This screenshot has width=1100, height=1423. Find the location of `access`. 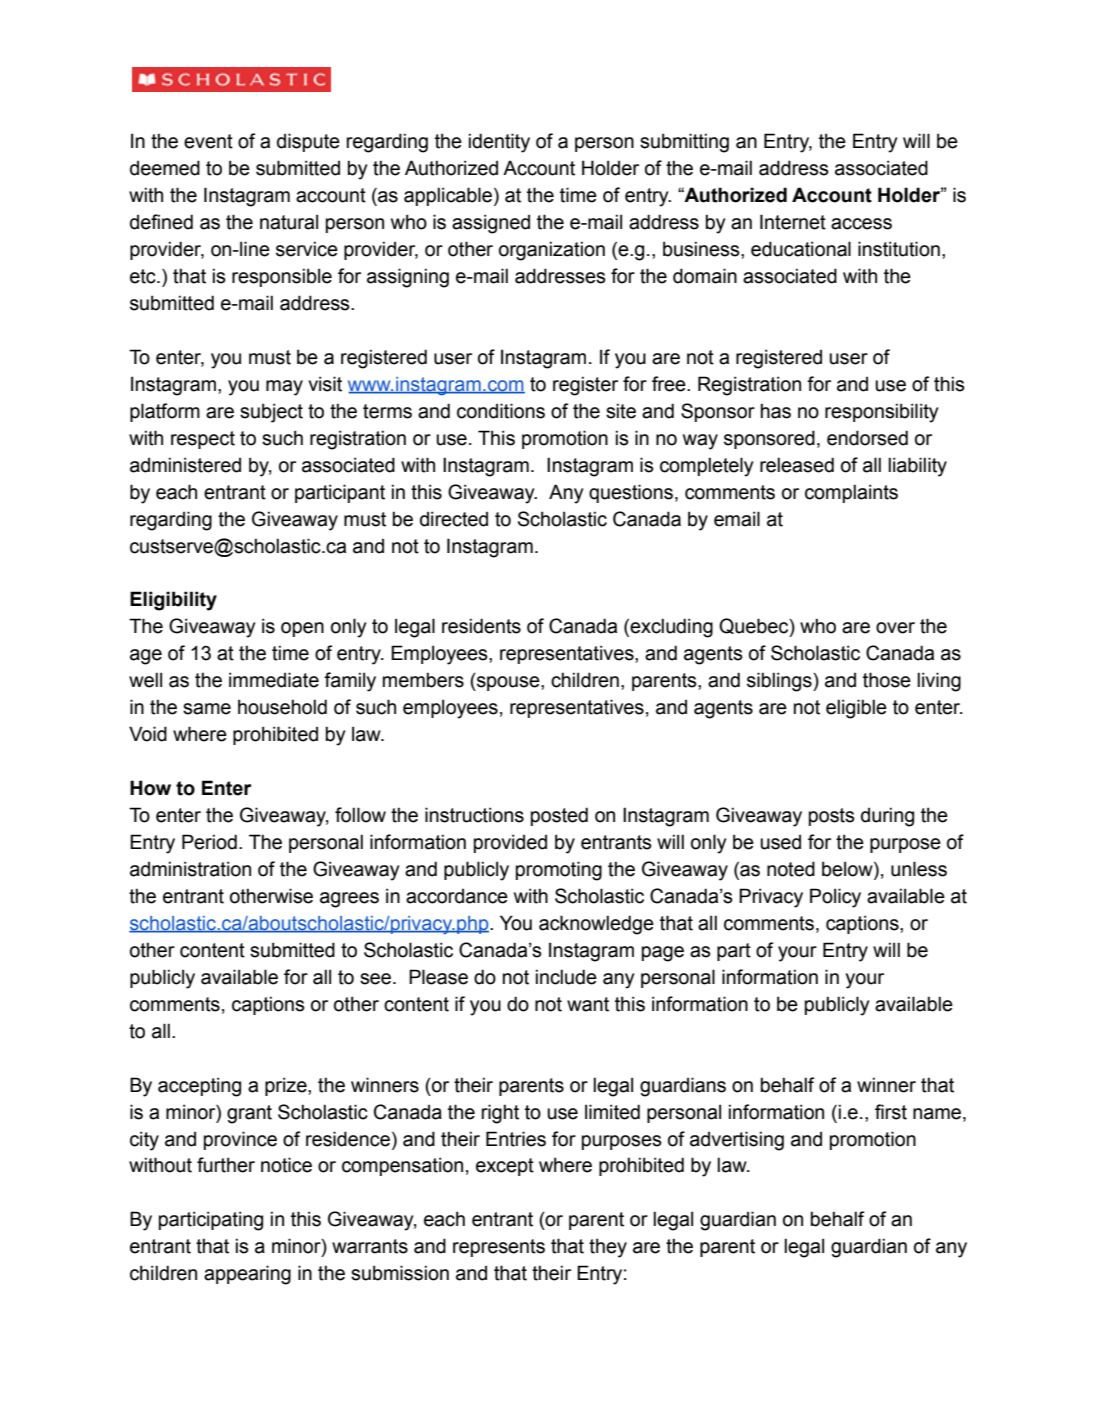

access is located at coordinates (861, 224).
